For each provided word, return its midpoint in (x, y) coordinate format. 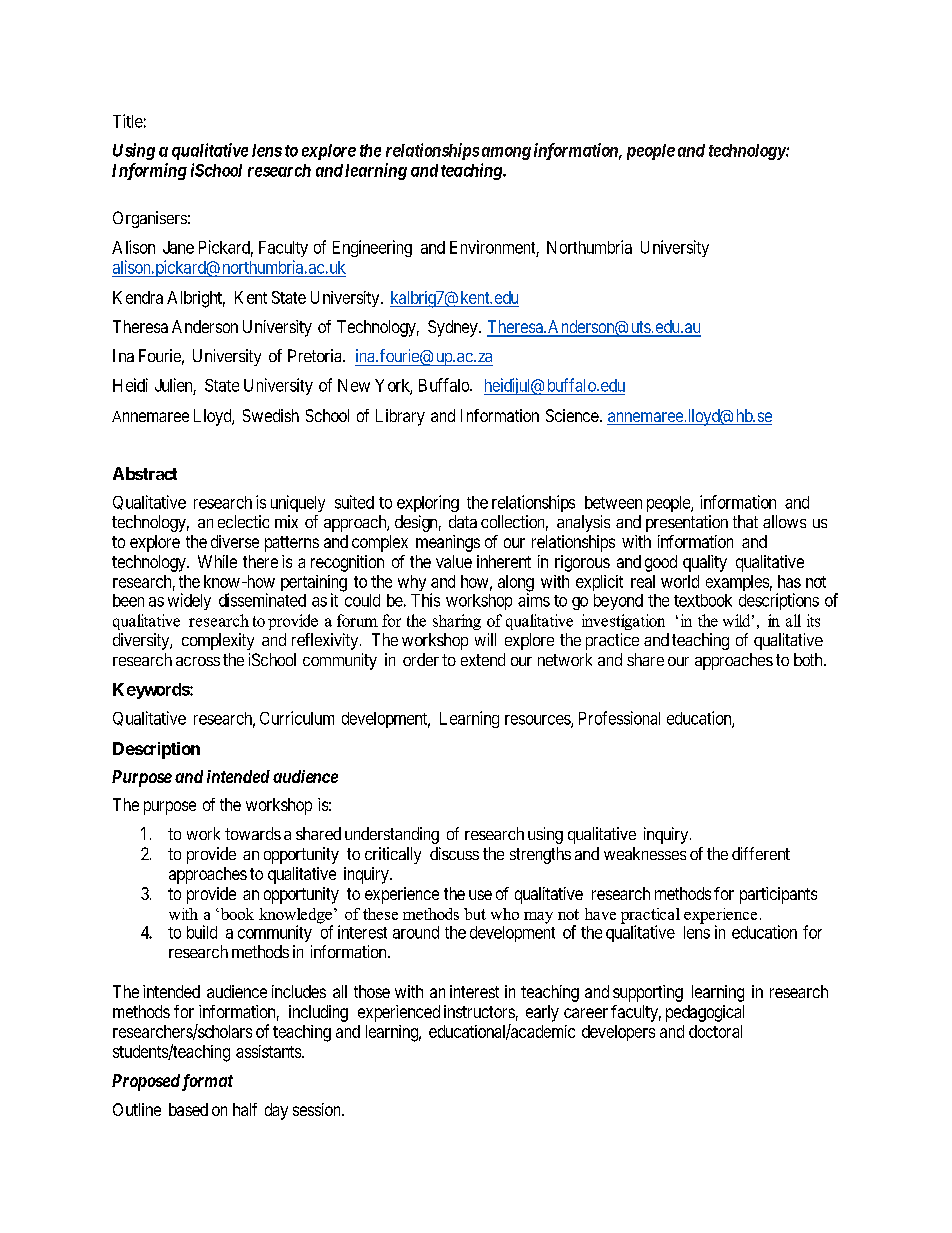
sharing (457, 622)
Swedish (271, 415)
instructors (479, 1011)
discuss (454, 853)
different (761, 853)
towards (253, 833)
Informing (149, 171)
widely (189, 601)
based (188, 1109)
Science (572, 415)
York (393, 386)
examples (737, 583)
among (506, 153)
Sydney (454, 328)
